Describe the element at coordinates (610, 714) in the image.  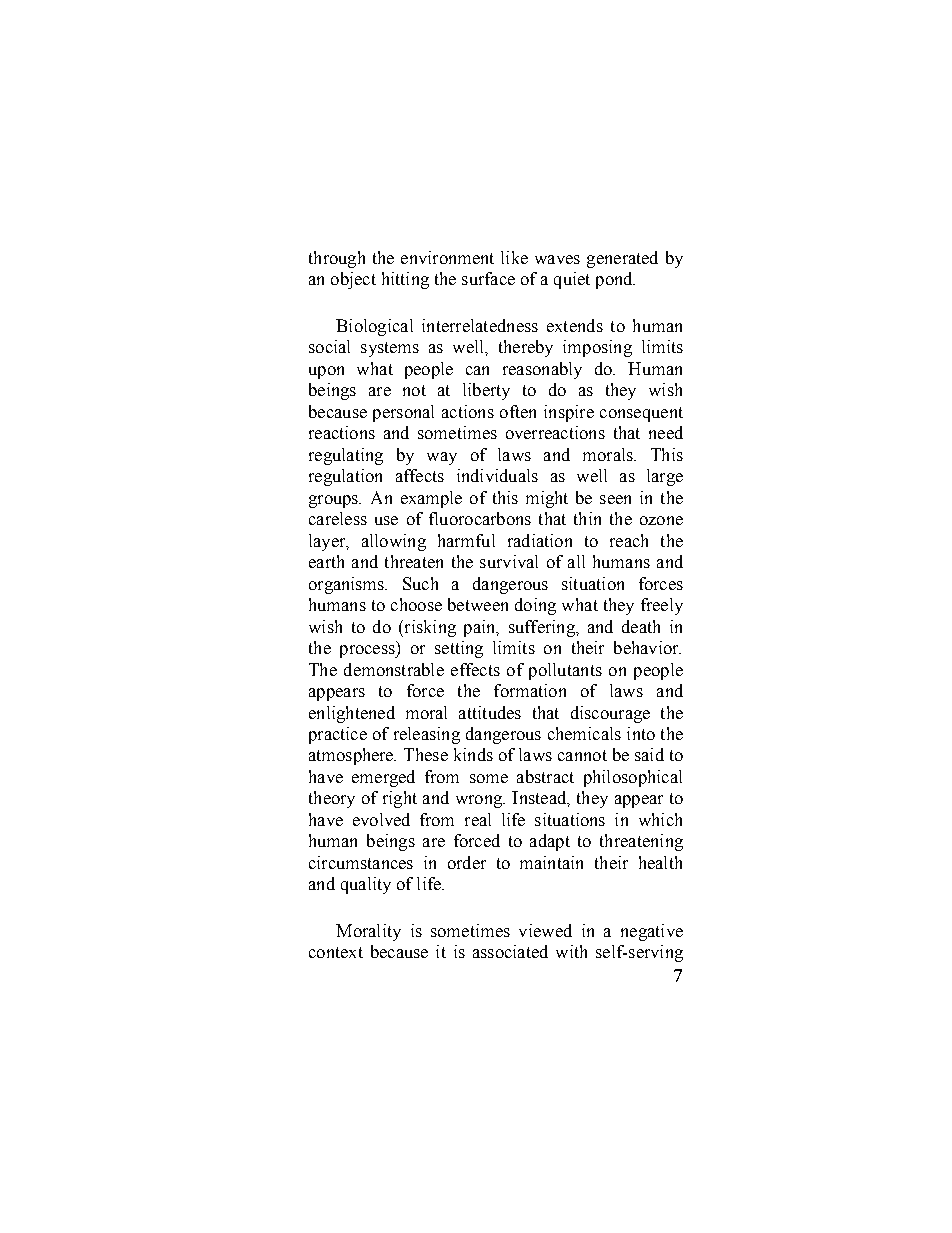
I see `discourage` at that location.
